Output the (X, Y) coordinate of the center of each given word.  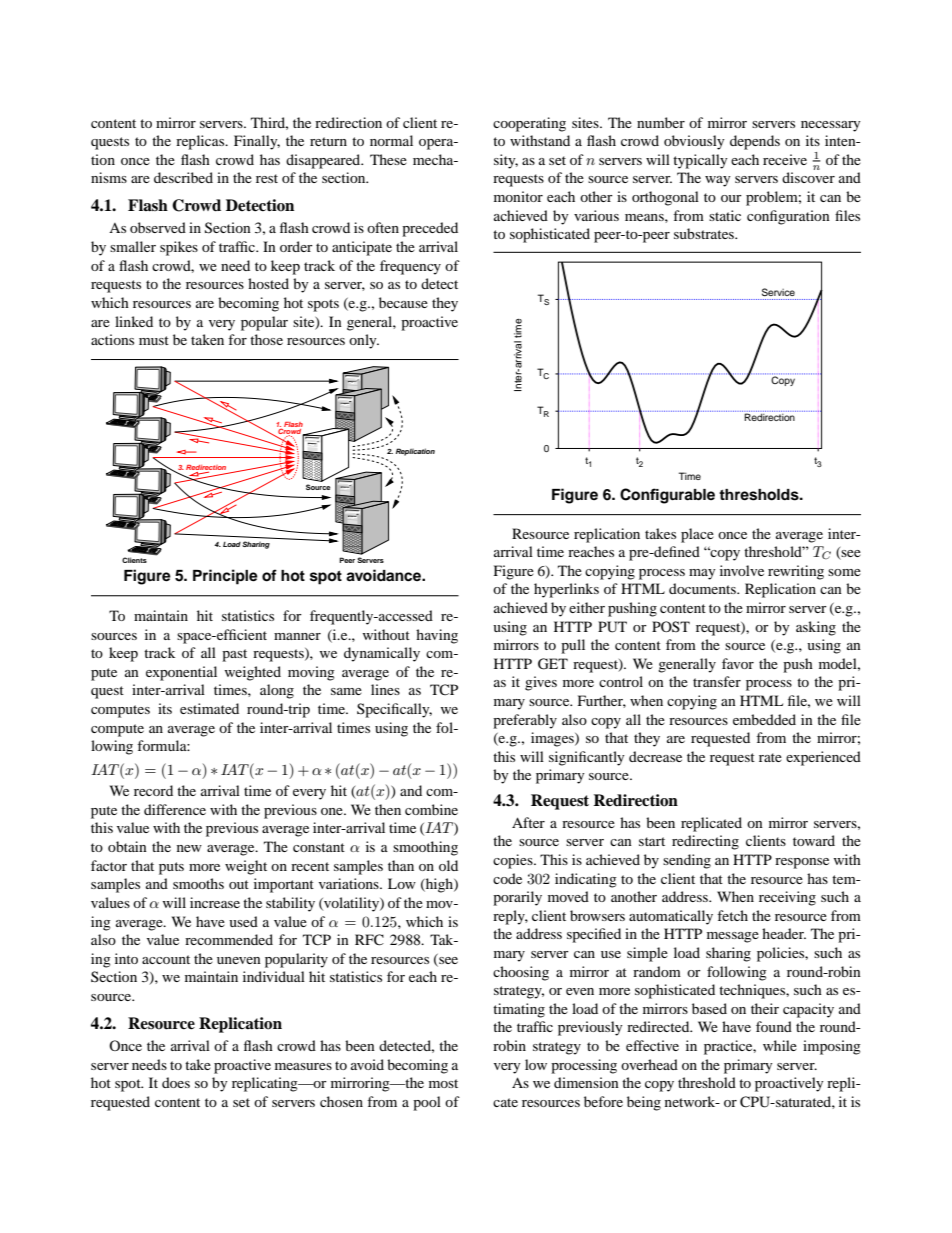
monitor (518, 196)
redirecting (705, 842)
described (183, 177)
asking (816, 628)
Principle (225, 577)
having (437, 636)
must (154, 340)
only (364, 341)
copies (514, 861)
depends (755, 142)
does (176, 1082)
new (189, 848)
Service (778, 292)
